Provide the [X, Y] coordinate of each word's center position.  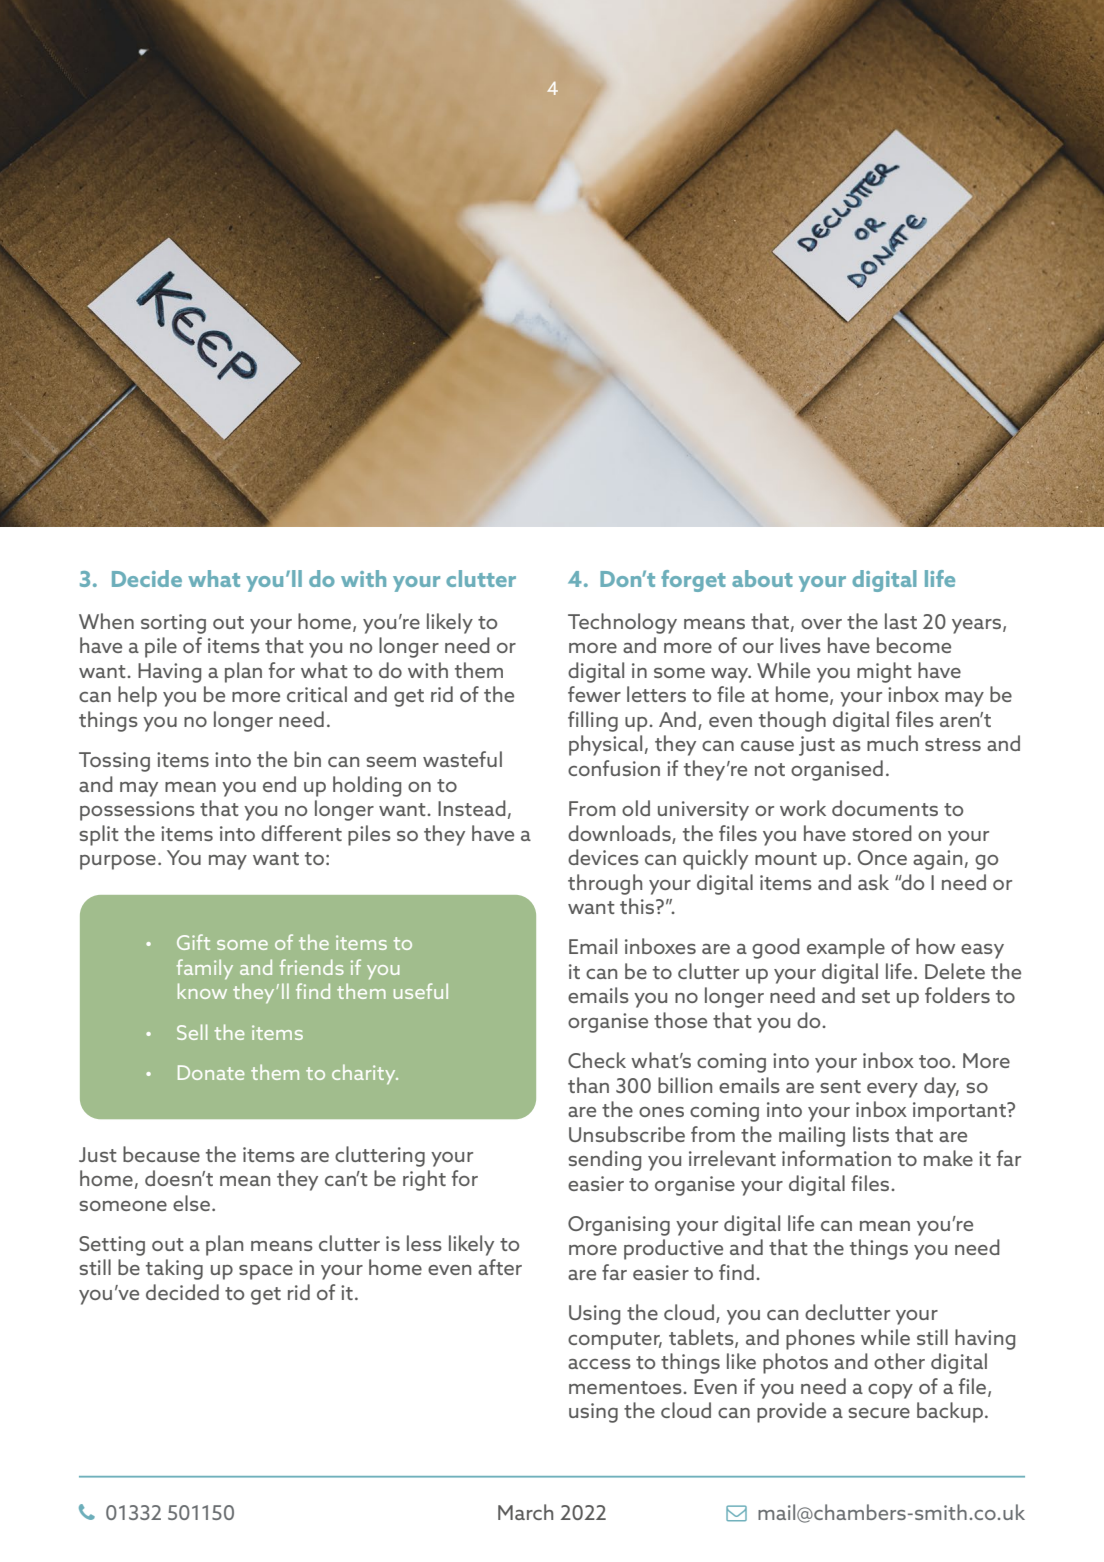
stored [882, 833]
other [899, 1361]
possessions [137, 811]
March [525, 1512]
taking [174, 1269]
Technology [622, 623]
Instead [472, 808]
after [500, 1267]
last [901, 621]
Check [597, 1060]
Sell [192, 1032]
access [599, 1364]
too [936, 1061]
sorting [173, 624]
